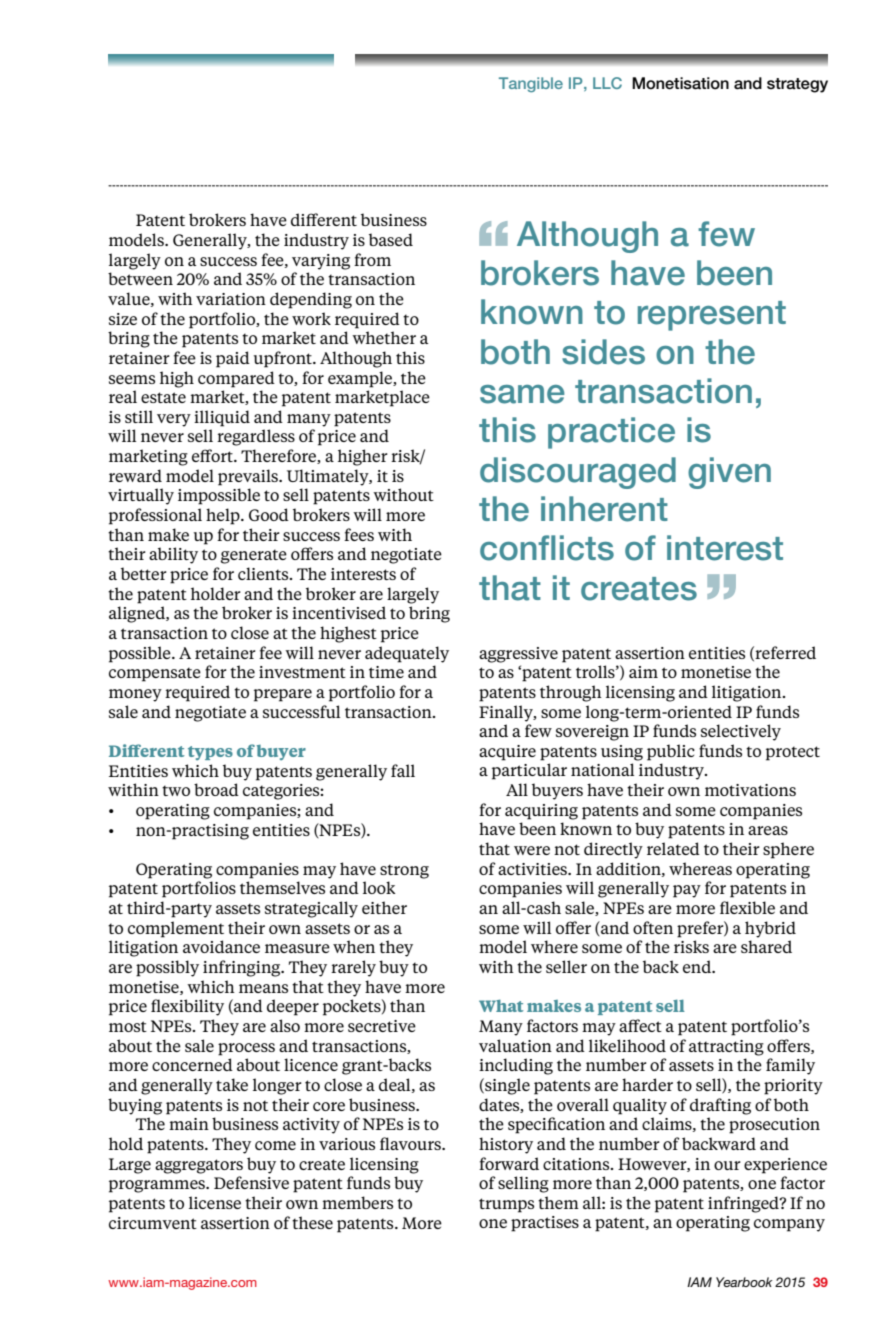 The height and width of the image is (1326, 896). I want to click on compensate, so click(155, 674).
